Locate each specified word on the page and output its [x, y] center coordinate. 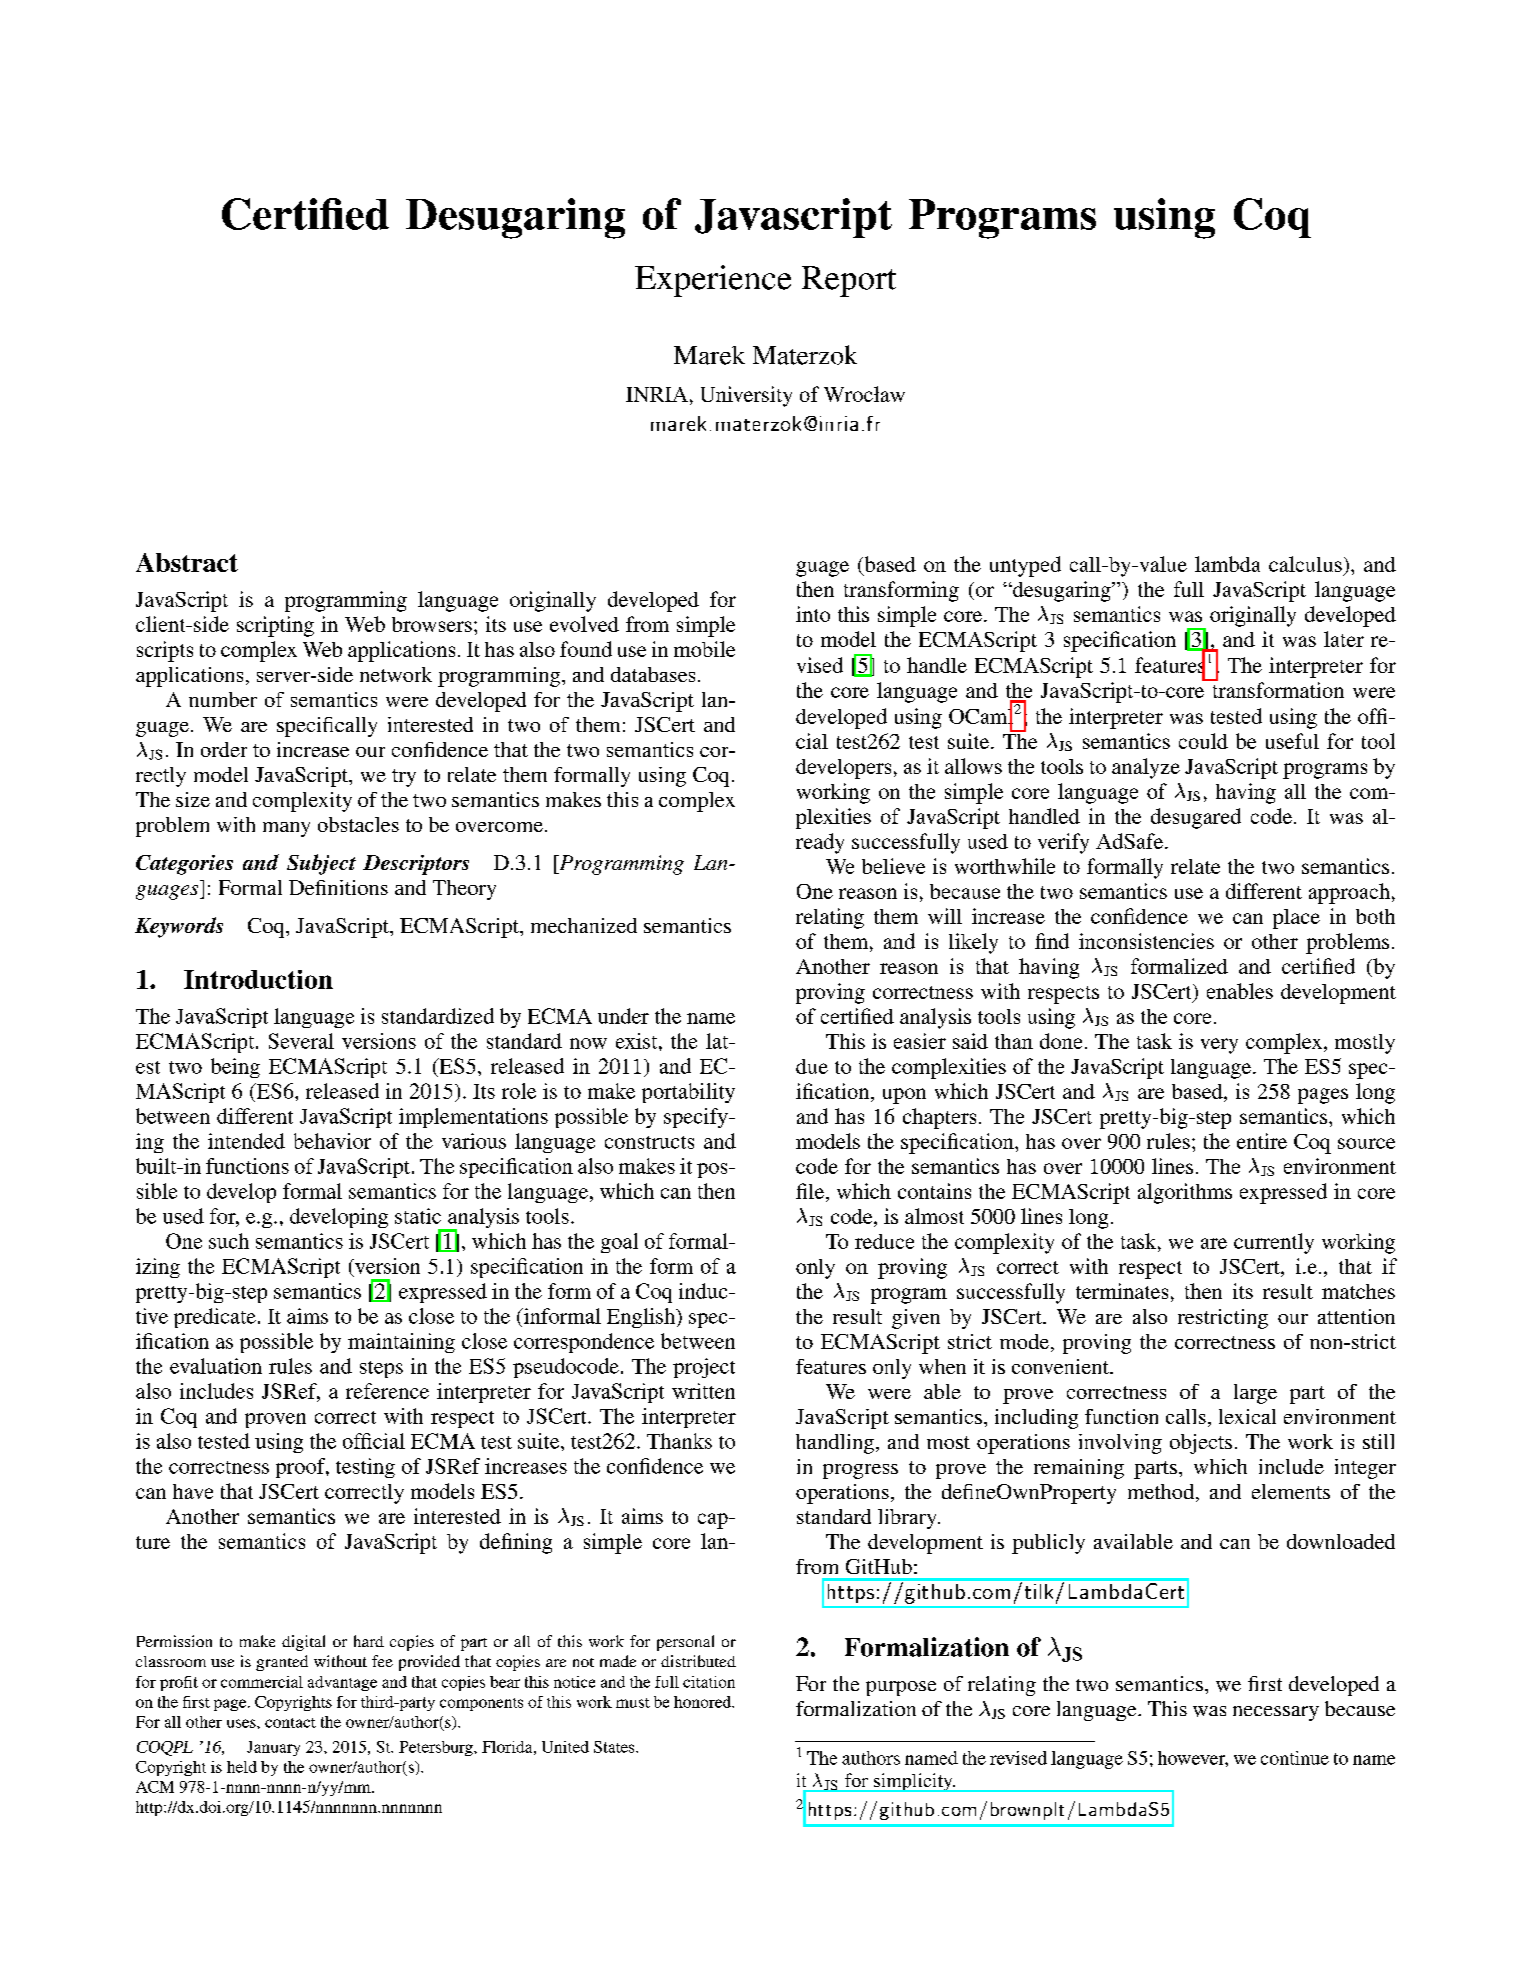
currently [1274, 1243]
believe [893, 866]
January [273, 1748]
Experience [713, 281]
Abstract [187, 562]
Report [849, 281]
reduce [884, 1241]
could [1203, 741]
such [229, 1241]
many [286, 829]
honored [704, 1702]
